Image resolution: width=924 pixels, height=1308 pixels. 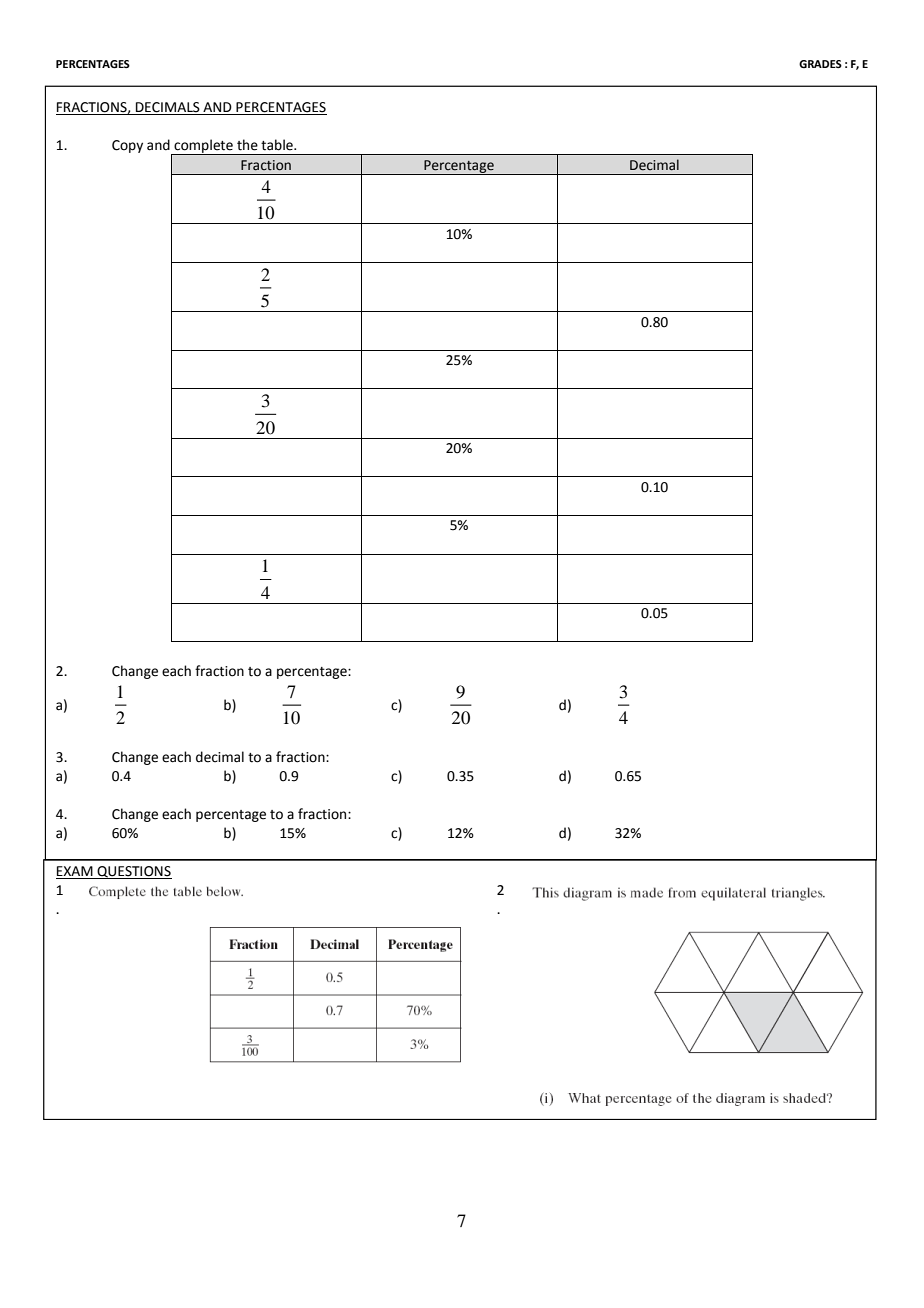 What do you see at coordinates (247, 145) in the document?
I see `the` at bounding box center [247, 145].
